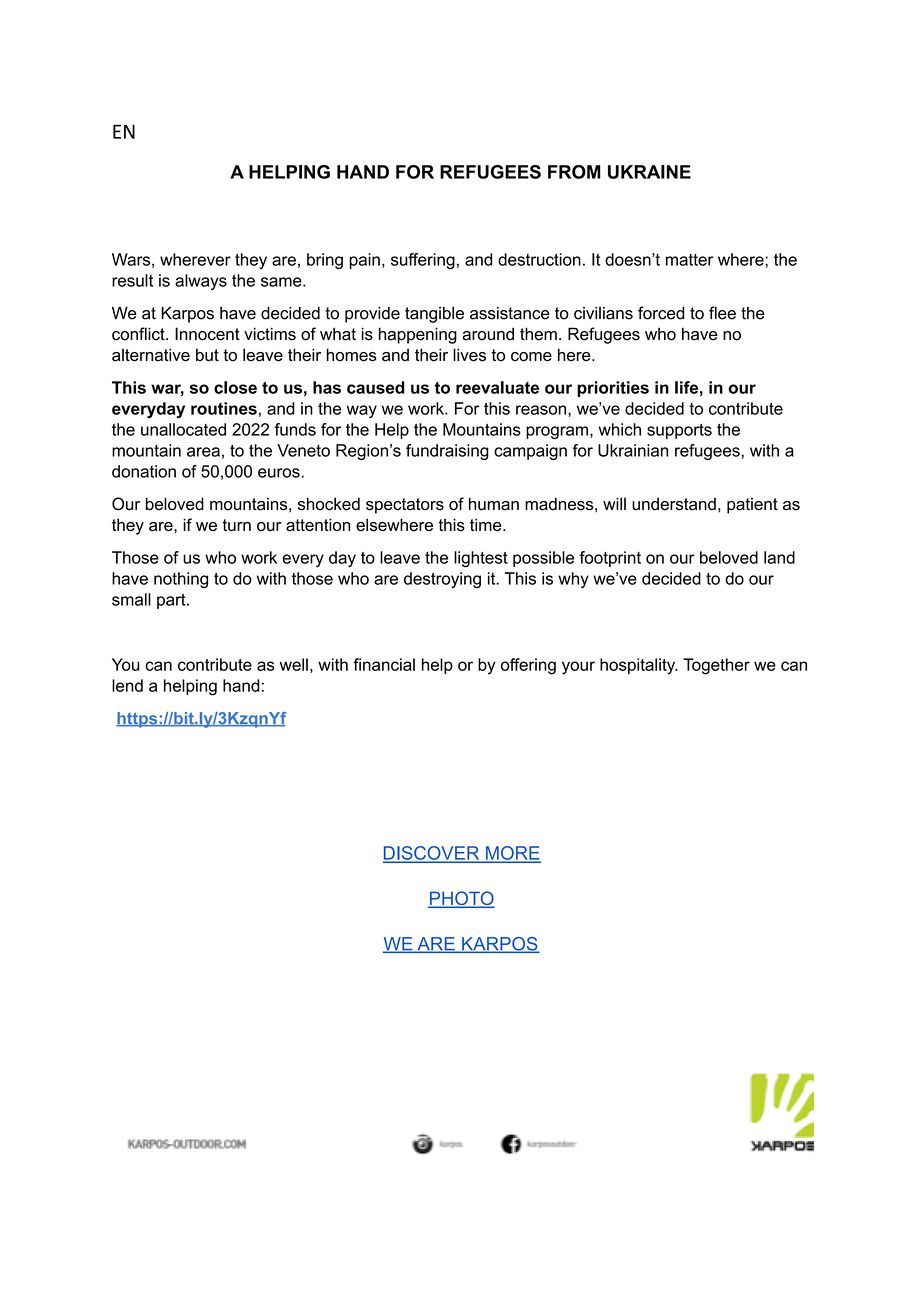  Describe the element at coordinates (183, 429) in the document. I see `unallocated` at that location.
